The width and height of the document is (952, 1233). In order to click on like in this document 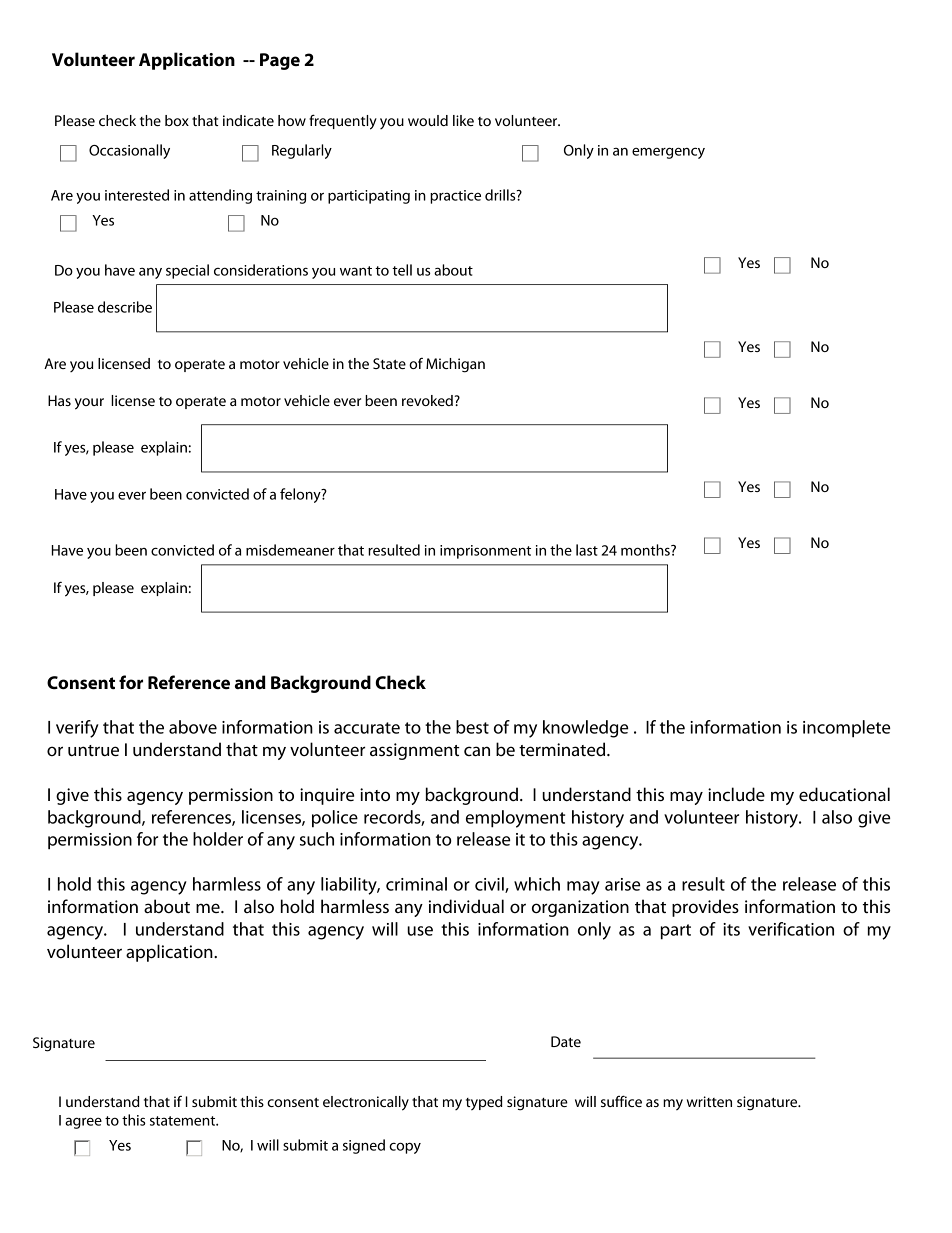, I will do `click(463, 120)`.
